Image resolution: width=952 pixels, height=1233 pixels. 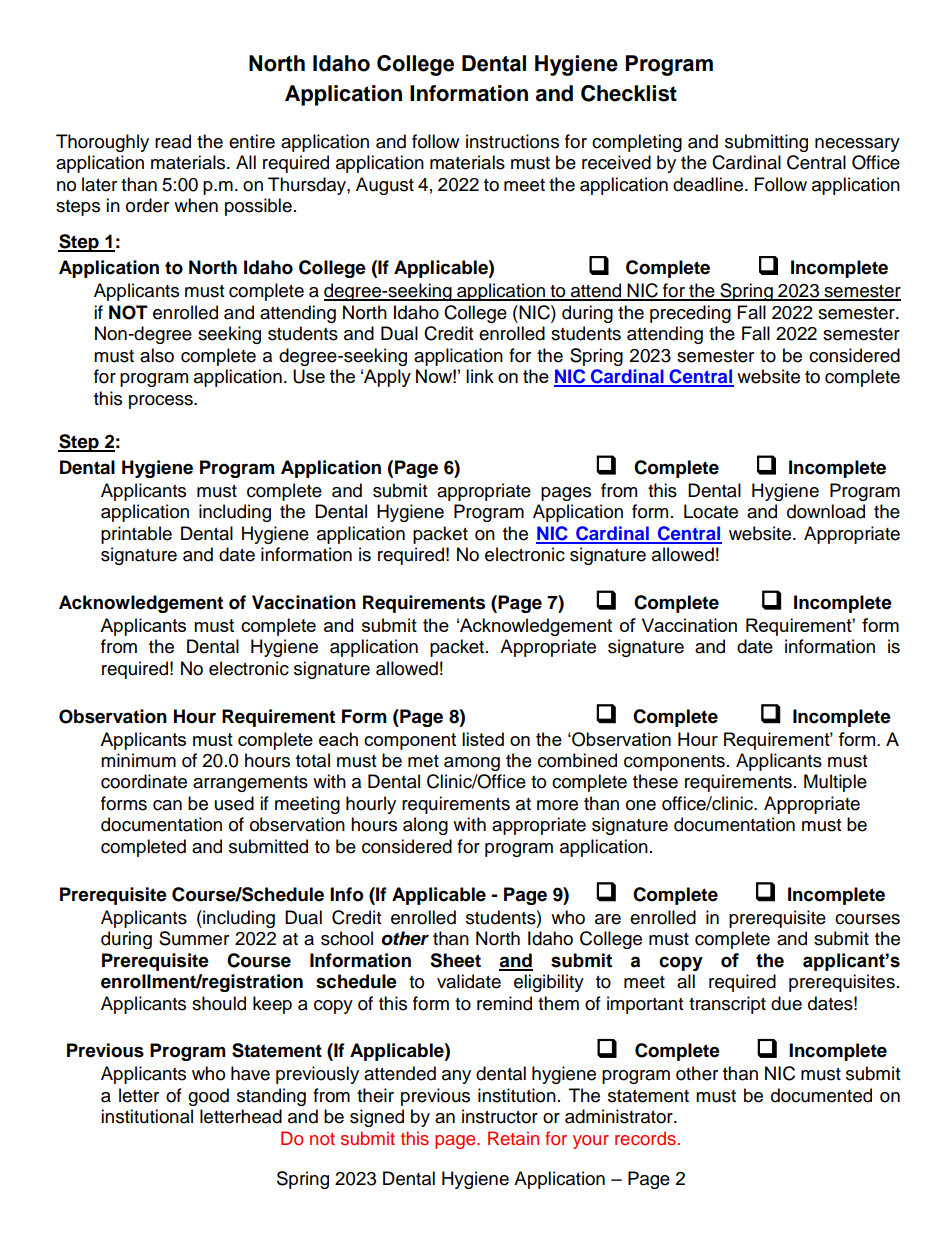 I want to click on necessary, so click(x=857, y=145).
